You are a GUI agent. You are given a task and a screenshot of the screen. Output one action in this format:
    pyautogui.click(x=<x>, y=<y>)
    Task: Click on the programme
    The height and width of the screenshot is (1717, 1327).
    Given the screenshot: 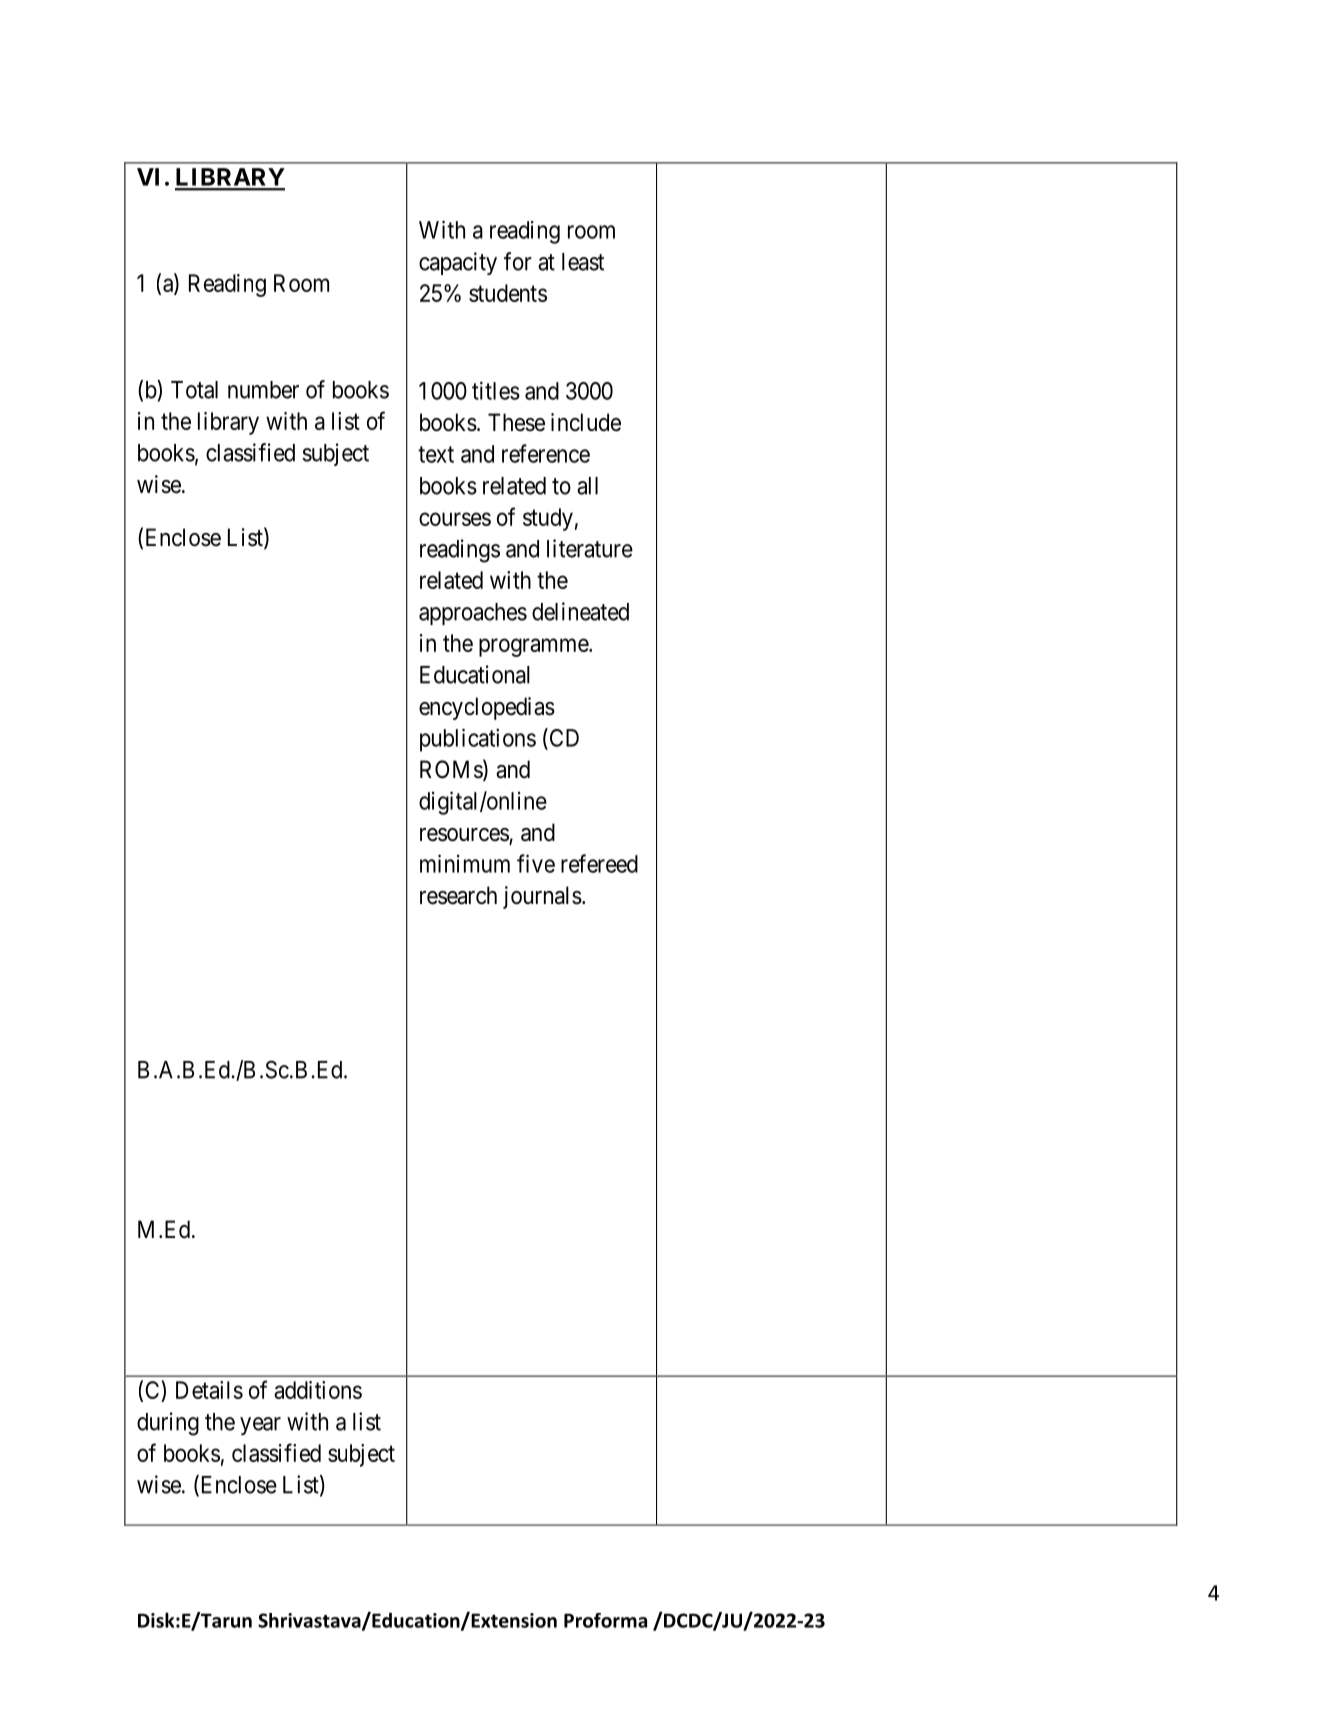 What is the action you would take?
    pyautogui.click(x=534, y=647)
